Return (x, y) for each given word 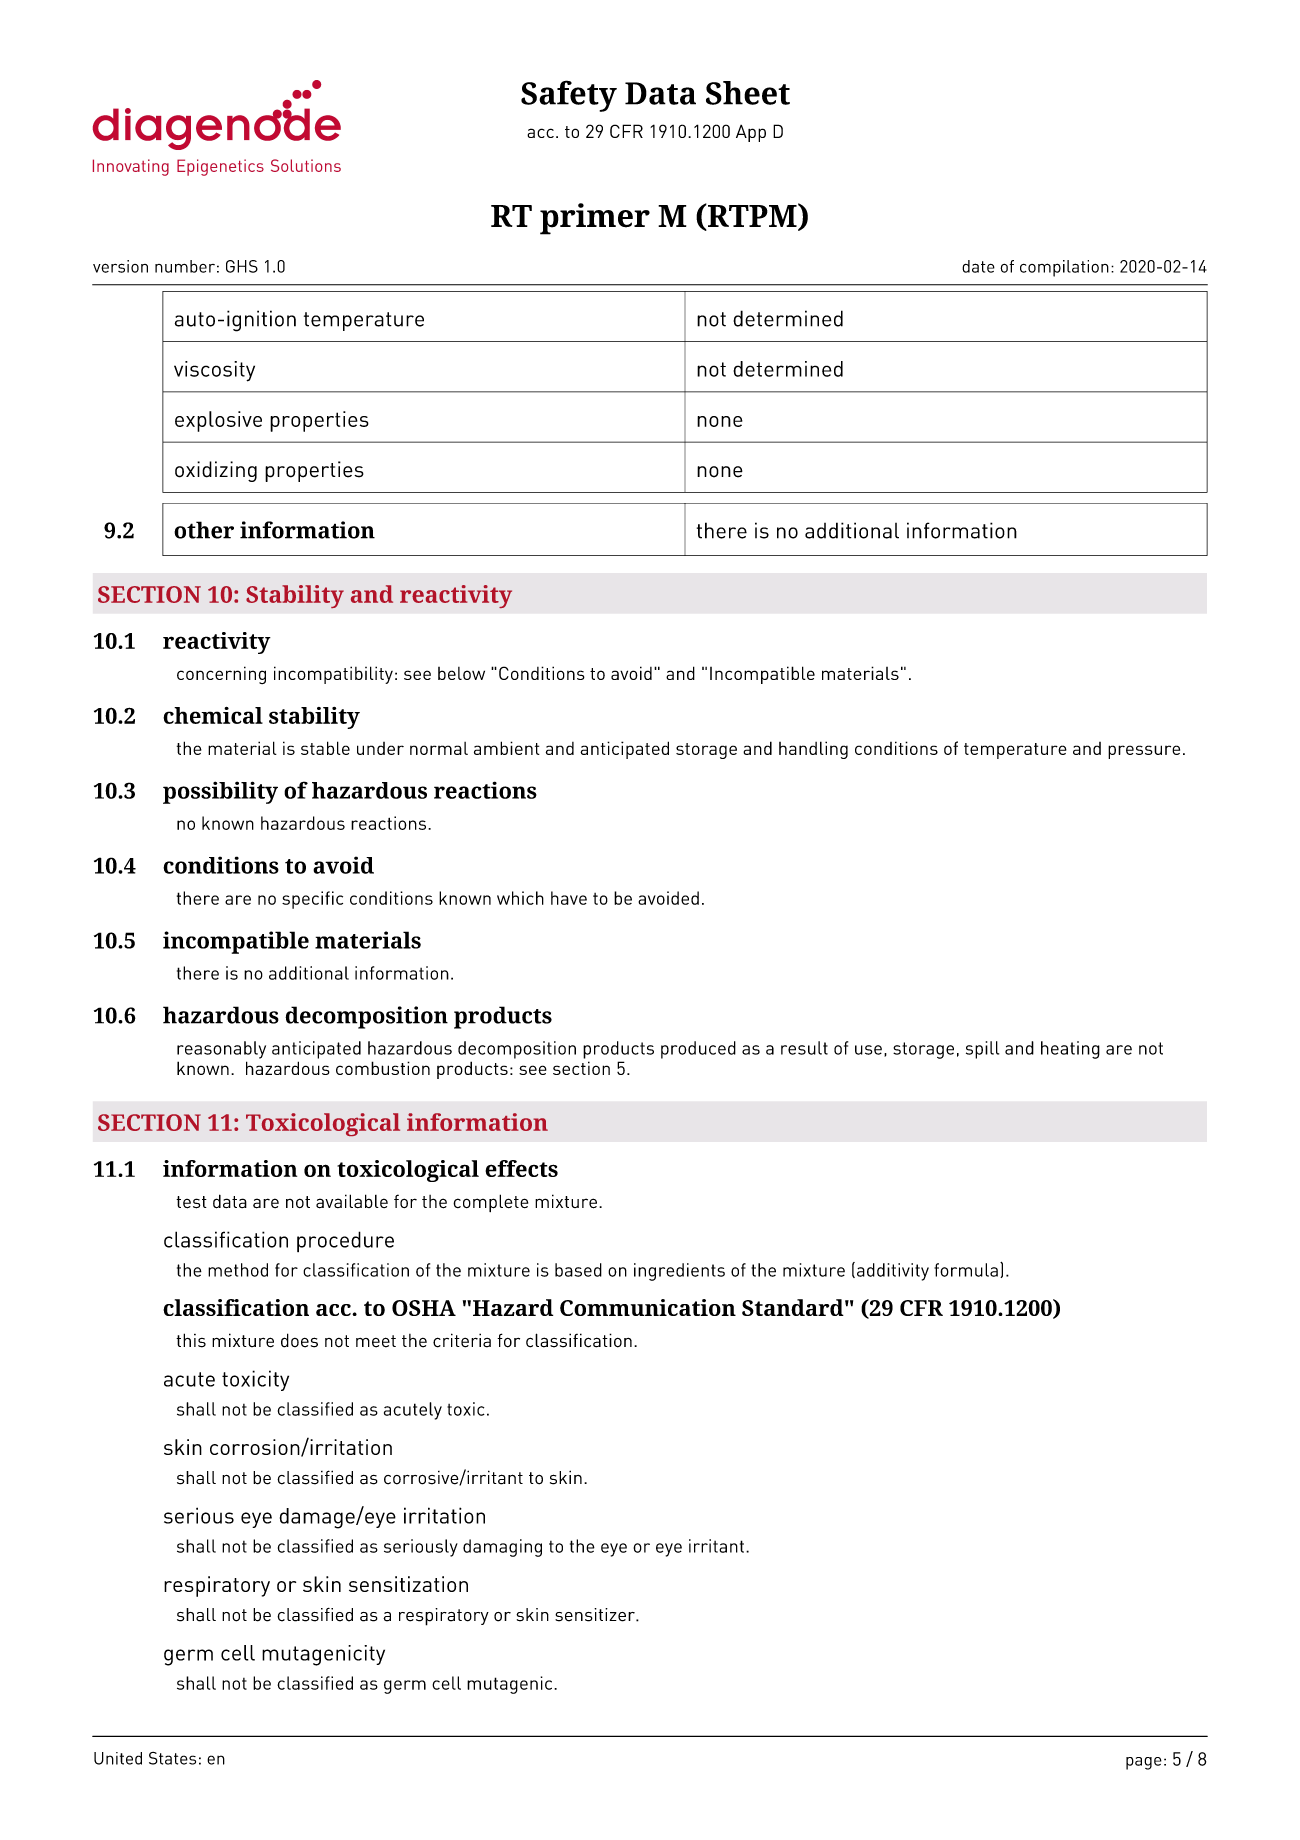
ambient (507, 748)
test (191, 1202)
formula (966, 1270)
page (1144, 1763)
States (172, 1758)
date (978, 266)
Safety (569, 96)
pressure (1144, 752)
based (578, 1270)
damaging (502, 1548)
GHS (242, 266)
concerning (221, 675)
